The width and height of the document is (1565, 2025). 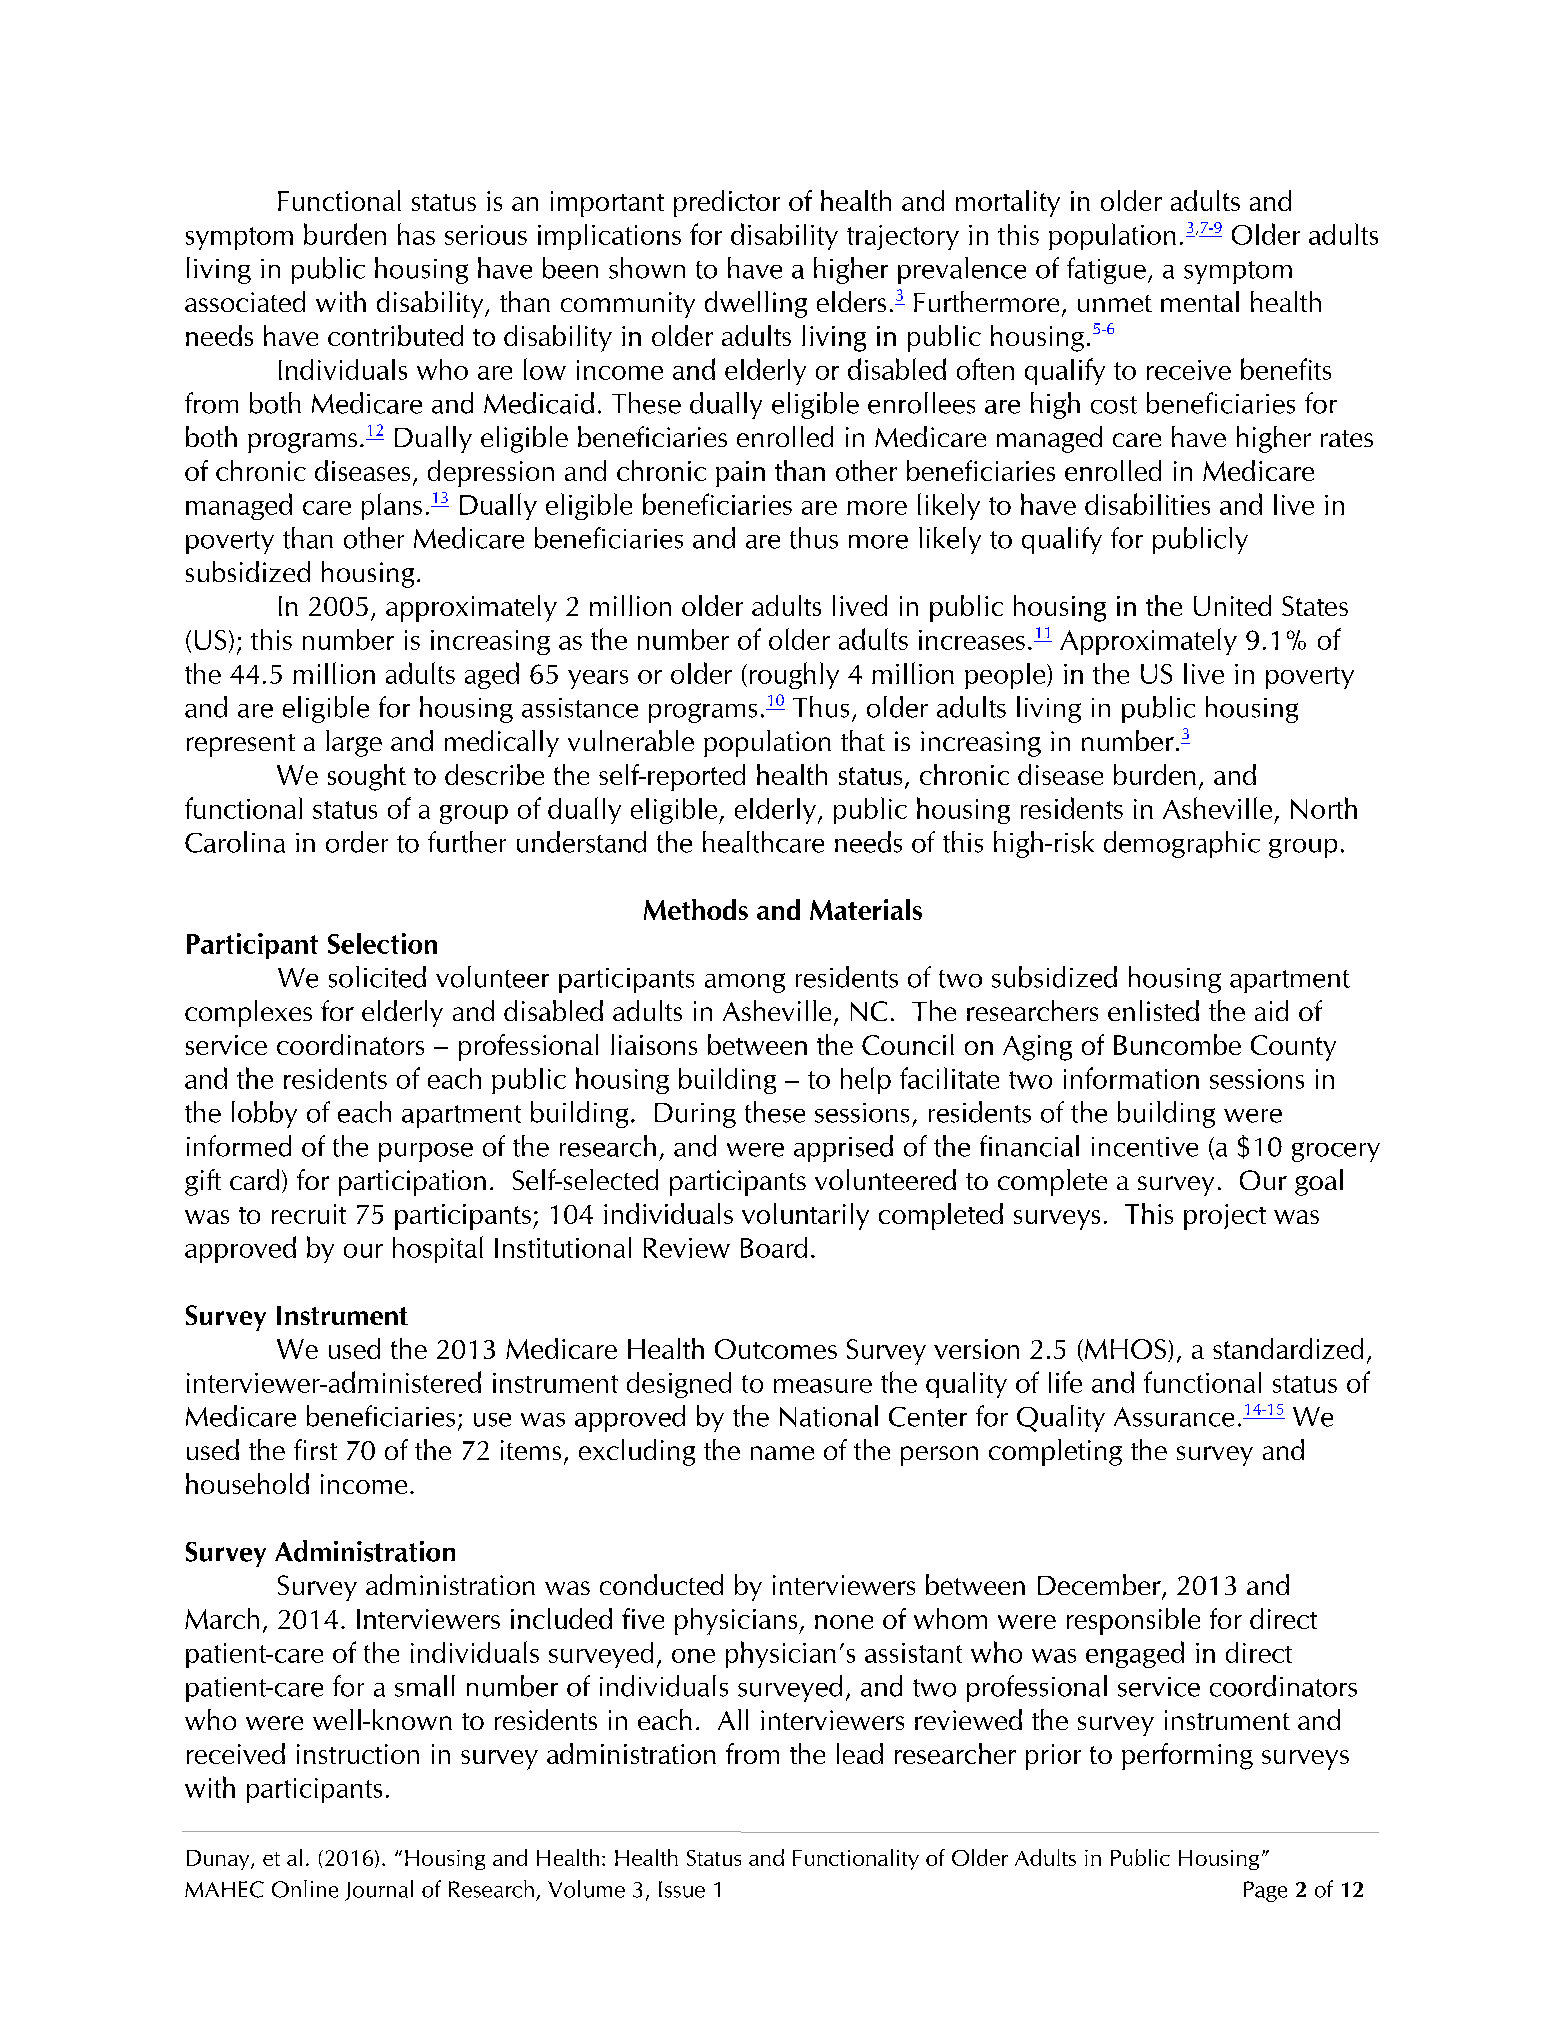 I want to click on among, so click(x=745, y=983).
